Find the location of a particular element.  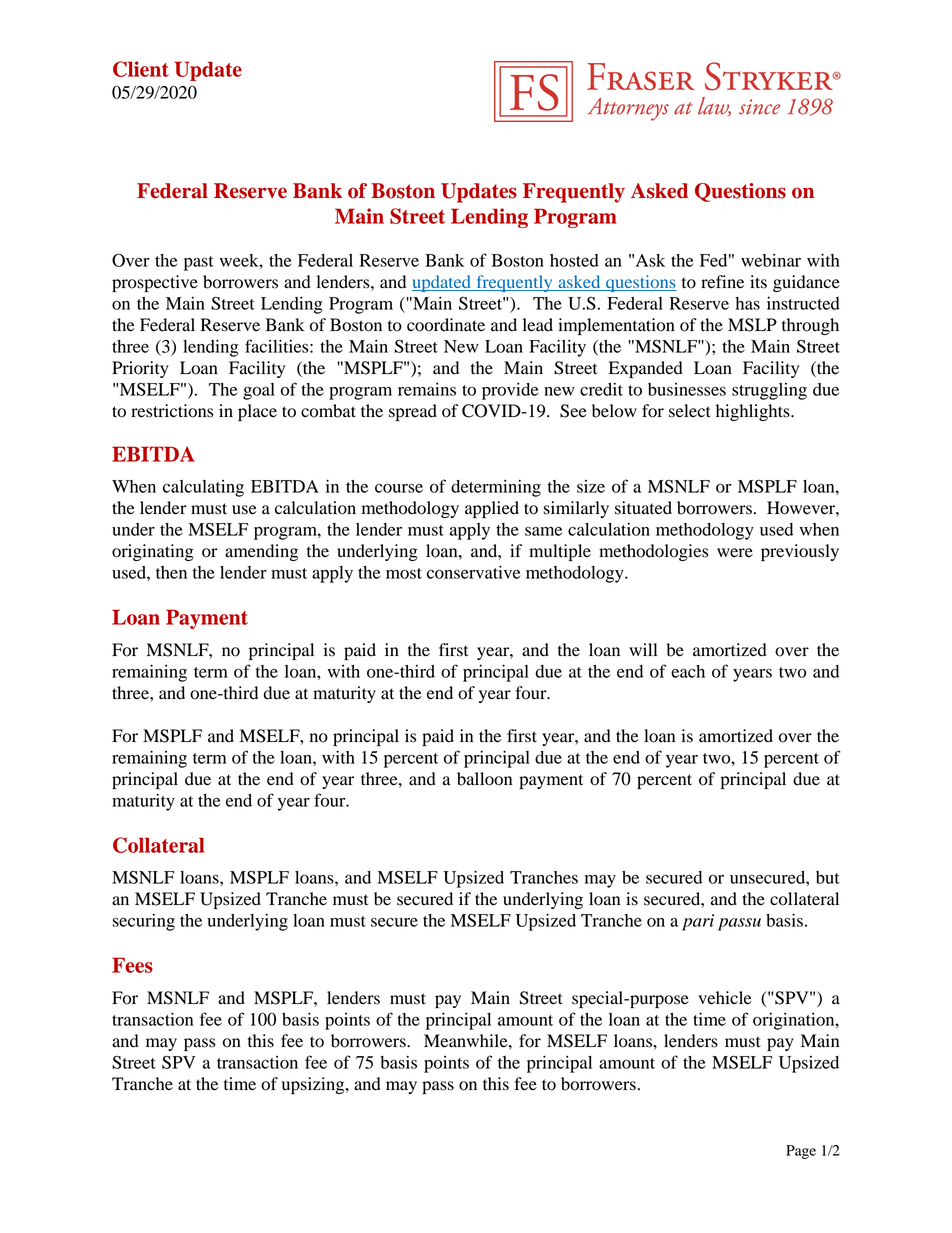

Page is located at coordinates (801, 1152).
